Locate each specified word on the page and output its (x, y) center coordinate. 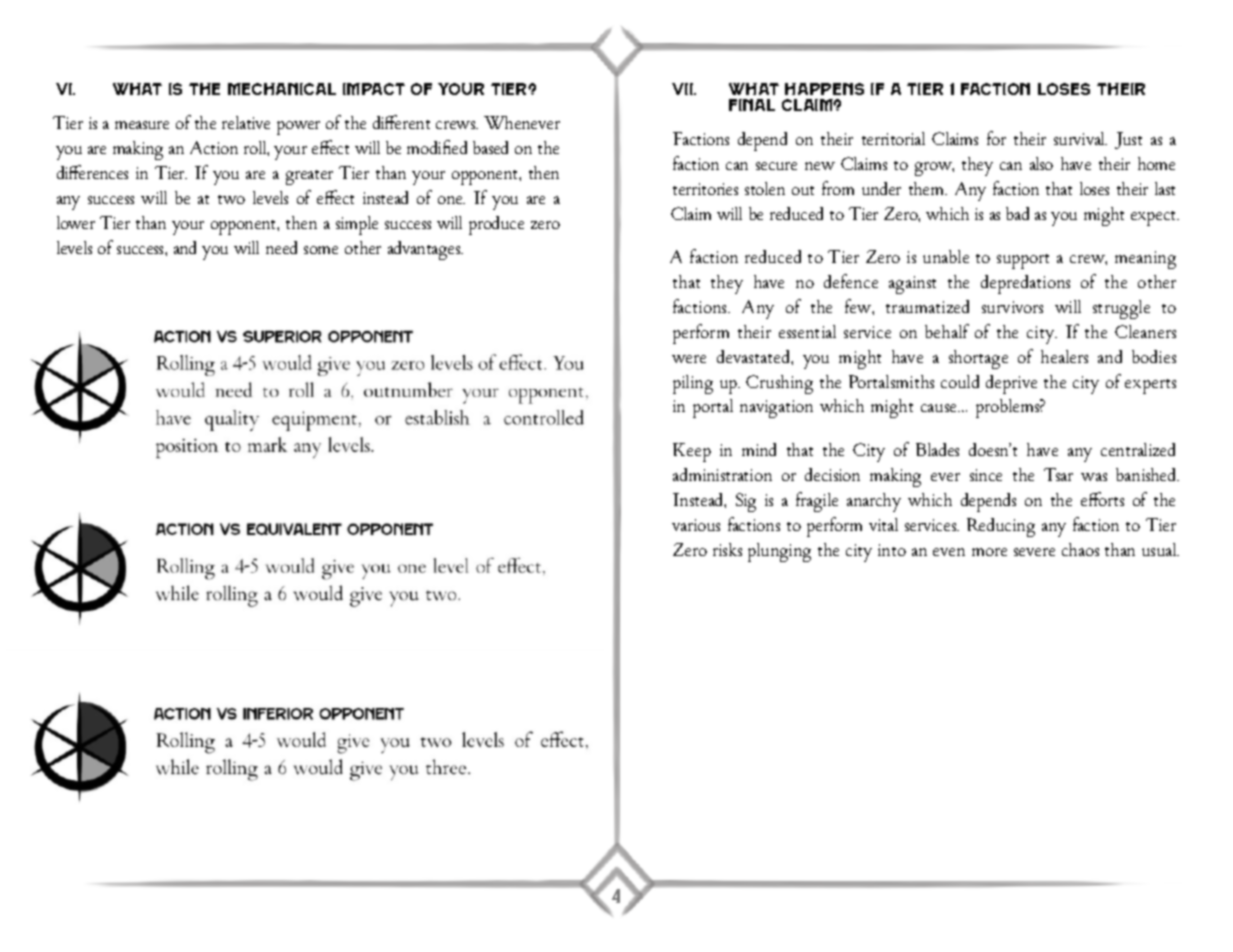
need (281, 247)
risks (727, 549)
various (696, 525)
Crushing (779, 384)
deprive (1011, 384)
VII (684, 89)
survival (1080, 138)
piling (693, 384)
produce (496, 225)
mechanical (282, 89)
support (1023, 261)
